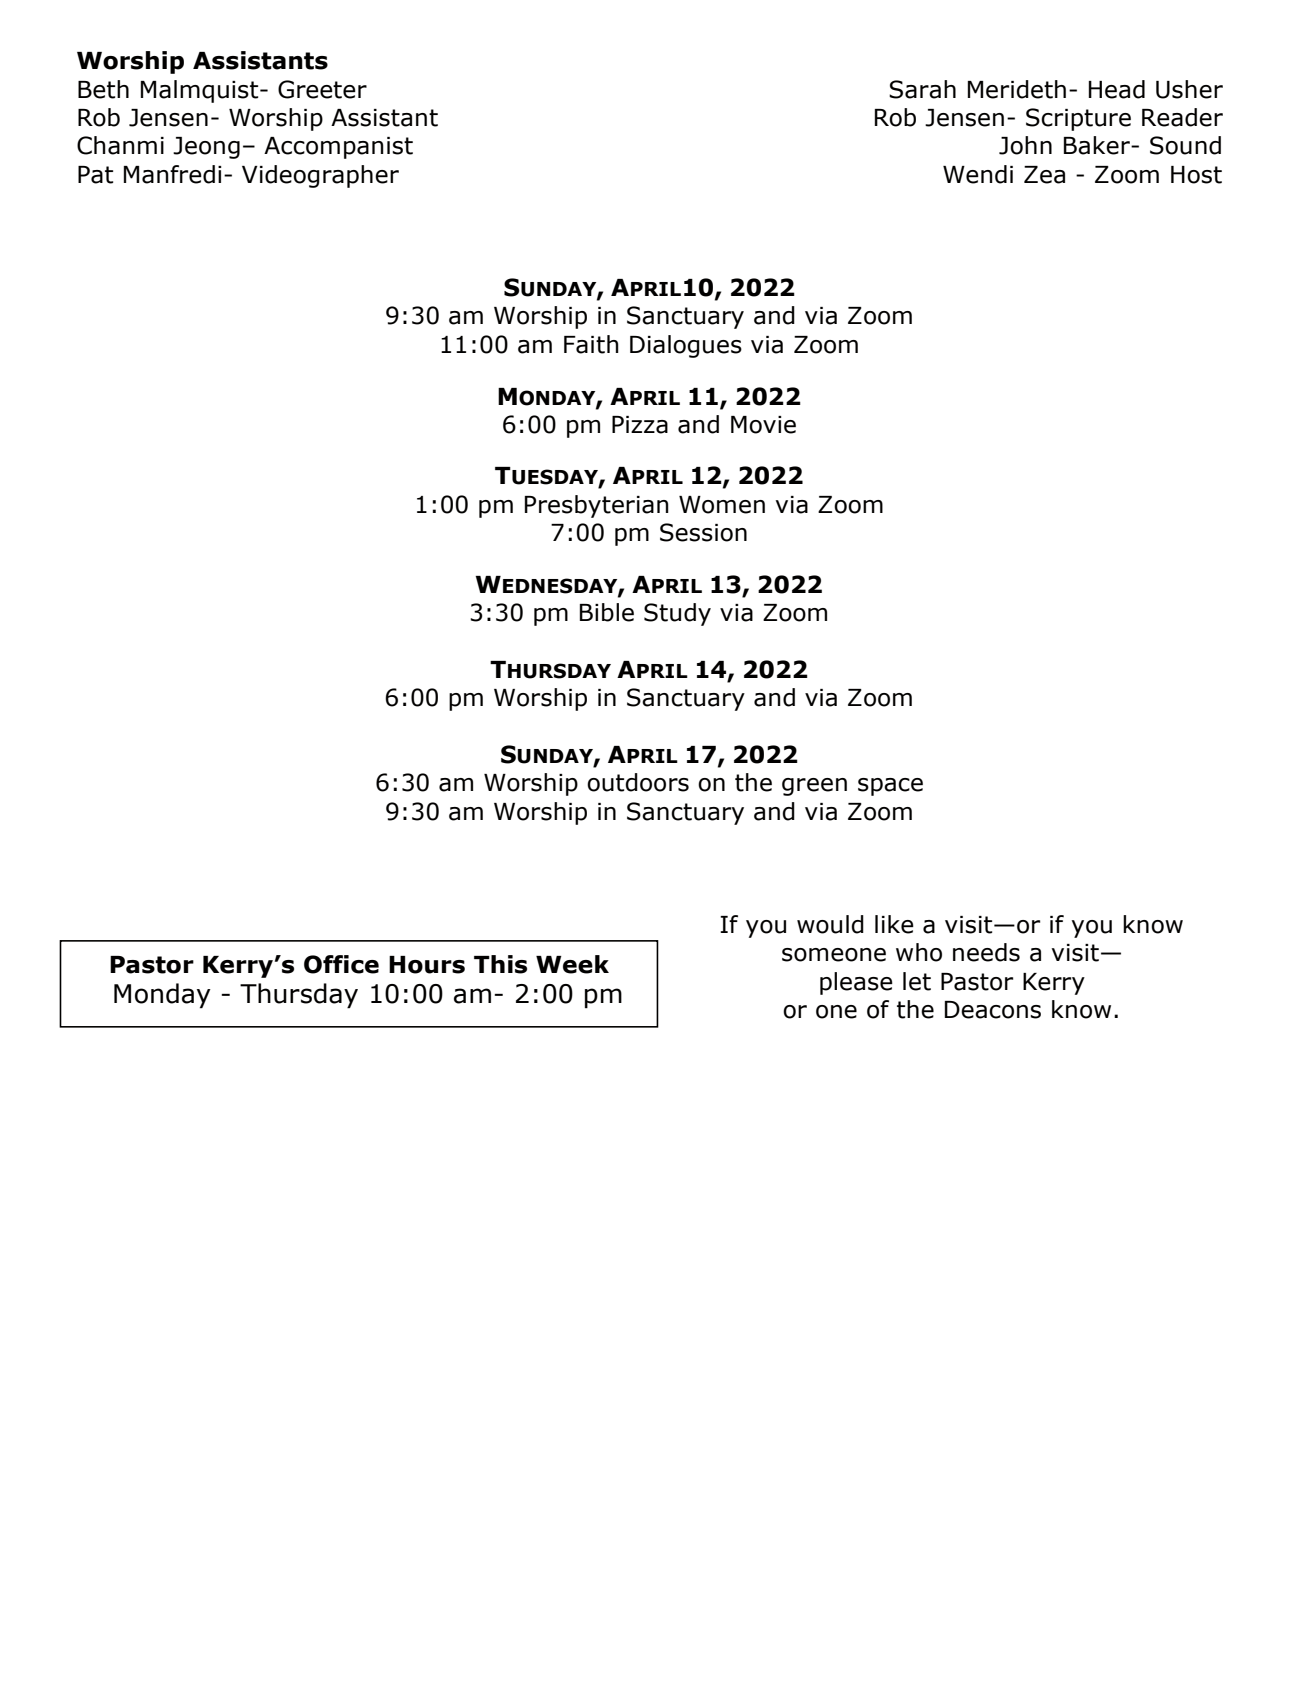 This image has width=1299, height=1681. What do you see at coordinates (763, 425) in the image?
I see `Movie` at bounding box center [763, 425].
